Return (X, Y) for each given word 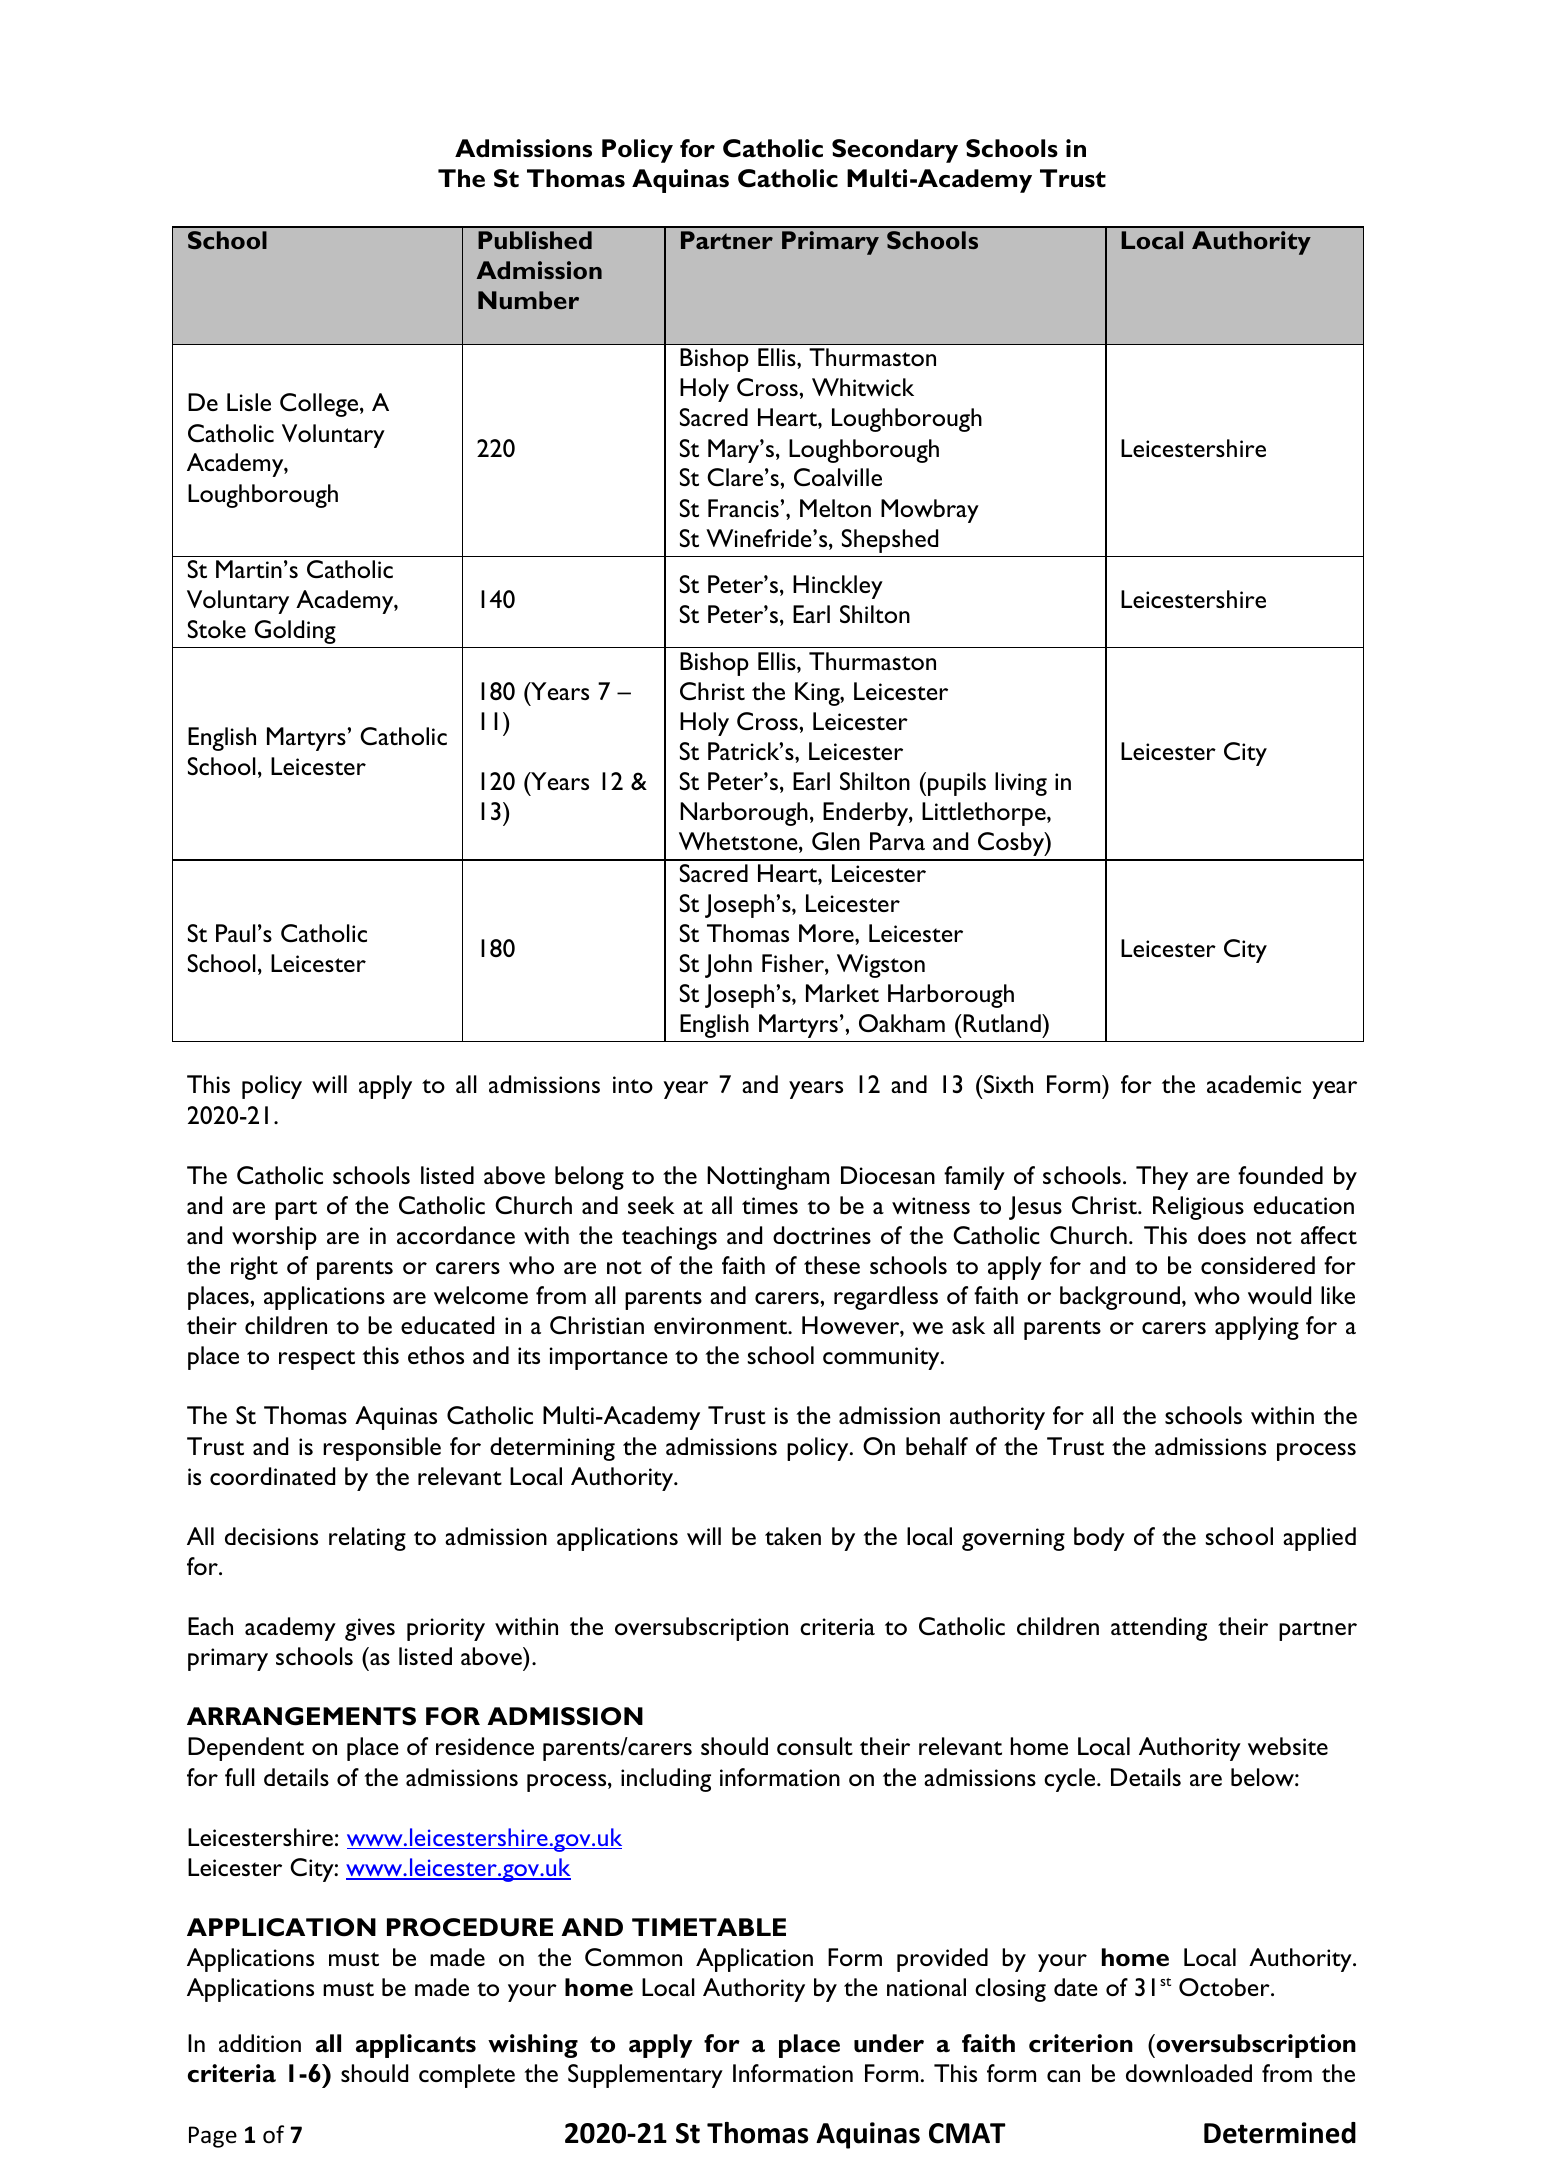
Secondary (895, 151)
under (889, 2043)
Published (535, 240)
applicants (416, 2046)
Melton (835, 508)
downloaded (1189, 2073)
